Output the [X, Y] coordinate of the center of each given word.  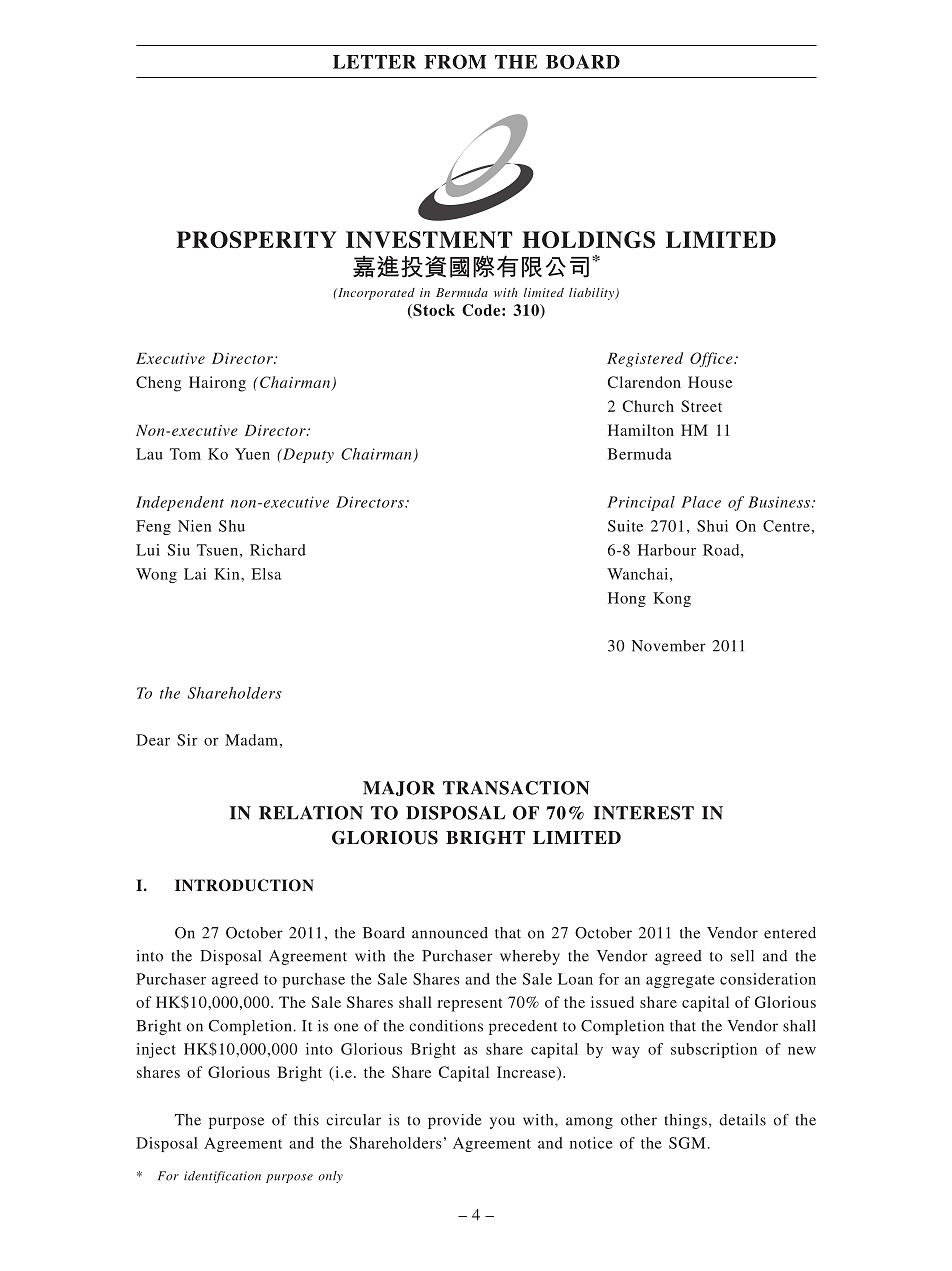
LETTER [374, 62]
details [742, 1120]
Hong [627, 599]
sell [742, 956]
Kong [672, 599]
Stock [433, 311]
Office [712, 359]
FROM [455, 61]
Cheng [158, 384]
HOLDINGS [588, 239]
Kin [228, 574]
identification [222, 1177]
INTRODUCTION [244, 885]
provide [454, 1121]
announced [450, 933]
